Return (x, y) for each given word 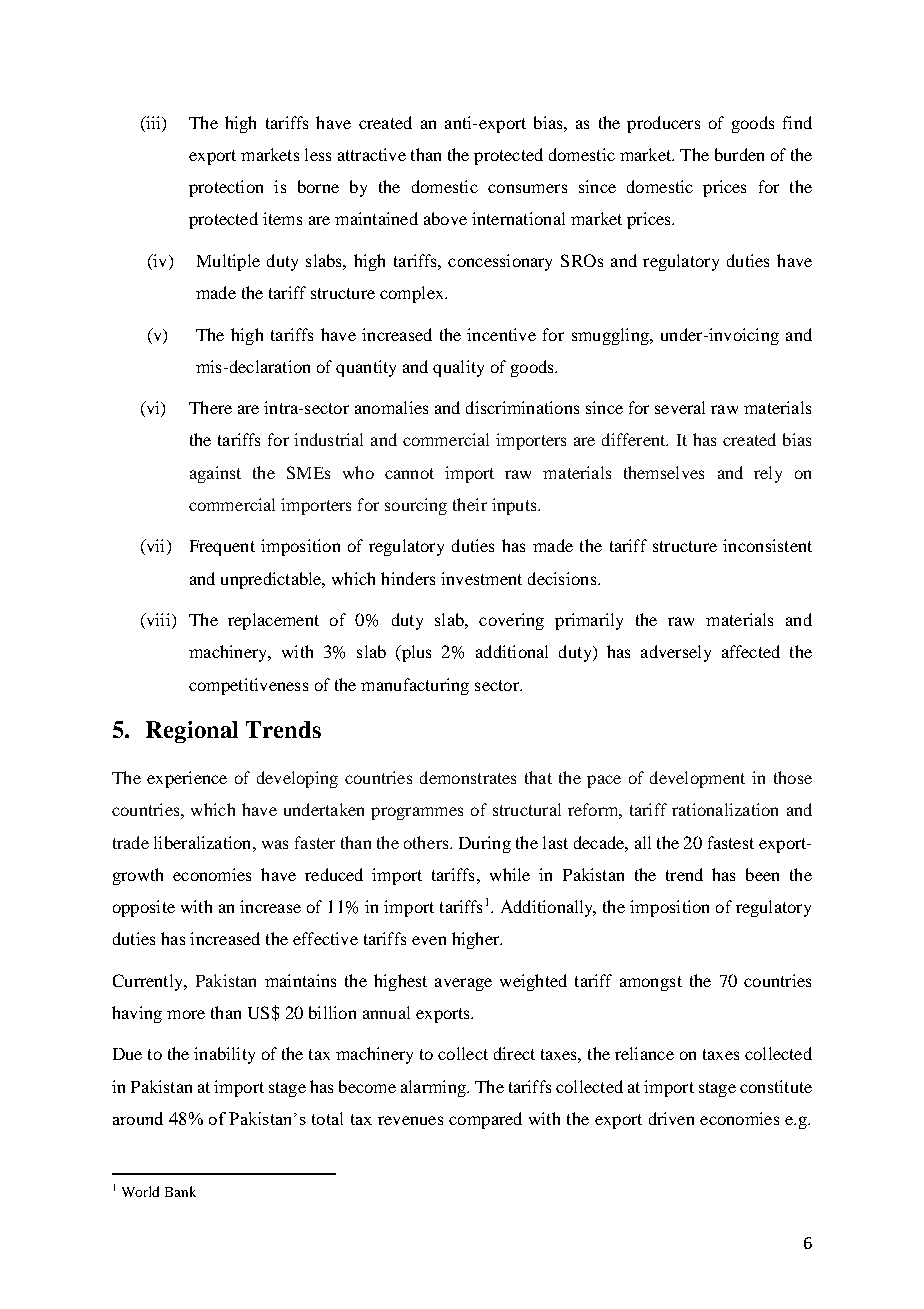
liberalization (204, 842)
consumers (527, 188)
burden (739, 154)
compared (485, 1120)
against (215, 474)
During (485, 844)
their (470, 504)
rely (768, 474)
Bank (180, 1191)
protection (226, 188)
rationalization (725, 809)
